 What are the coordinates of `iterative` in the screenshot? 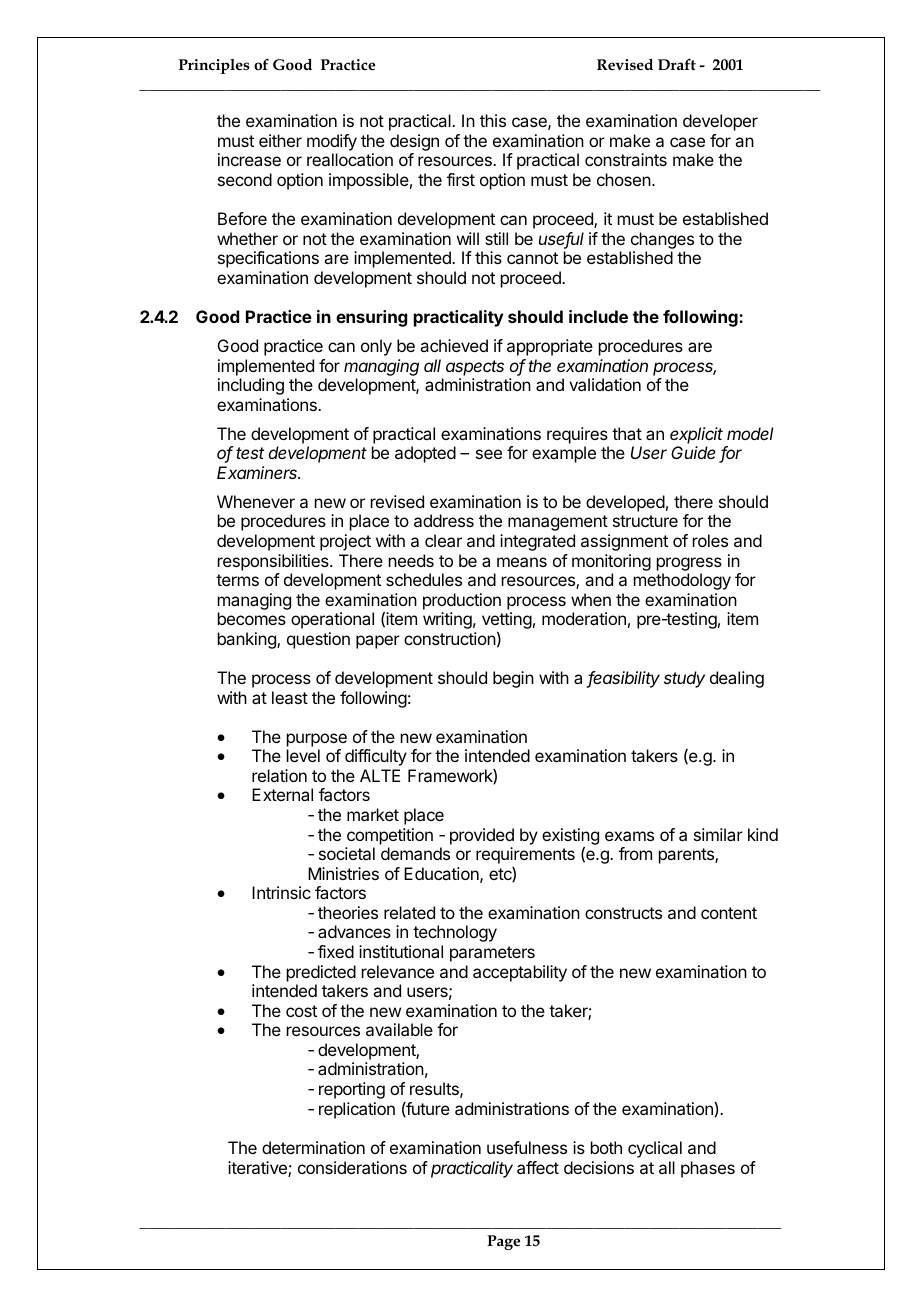 It's located at (258, 1169).
